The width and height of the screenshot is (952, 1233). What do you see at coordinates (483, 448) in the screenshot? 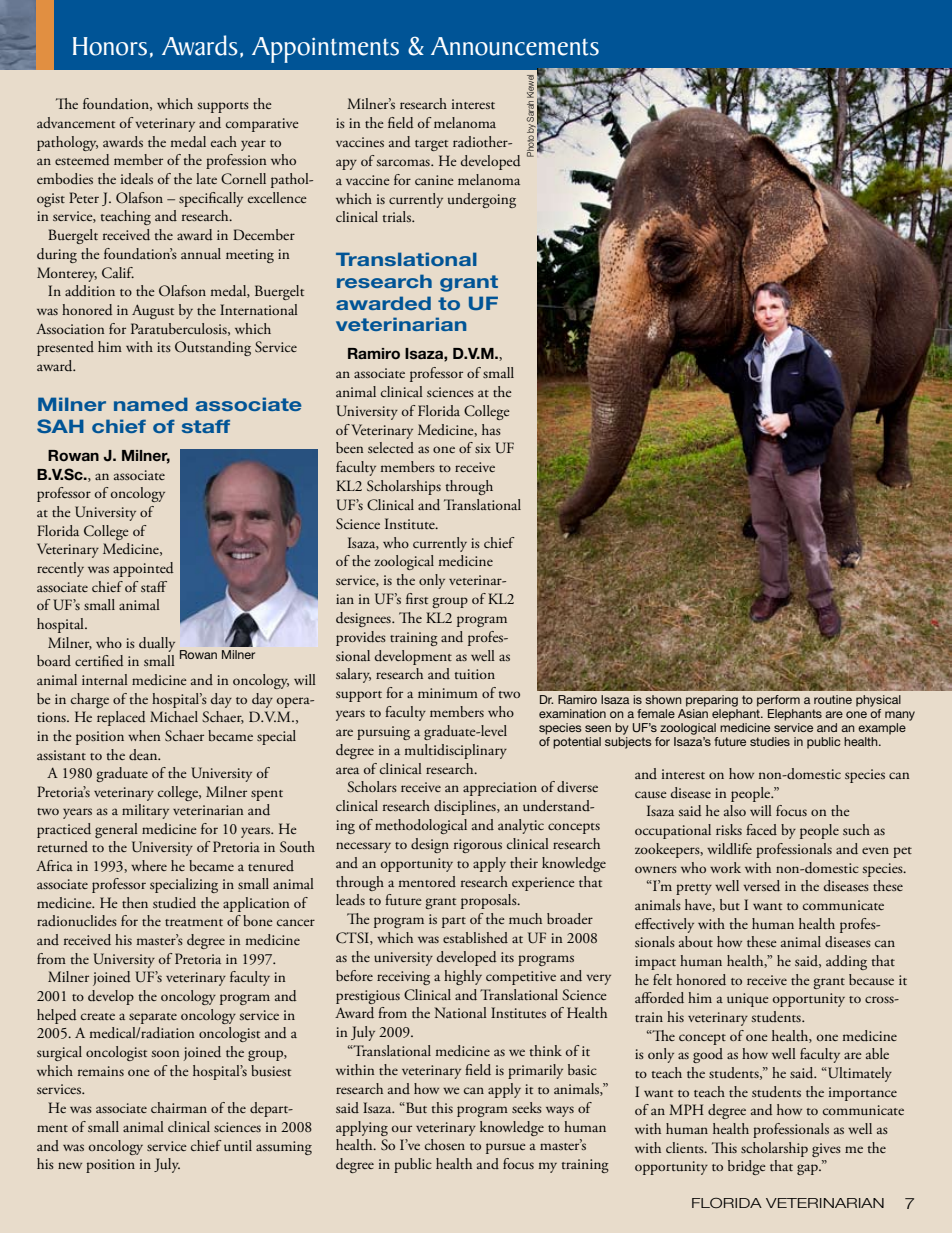
I see `six` at bounding box center [483, 448].
